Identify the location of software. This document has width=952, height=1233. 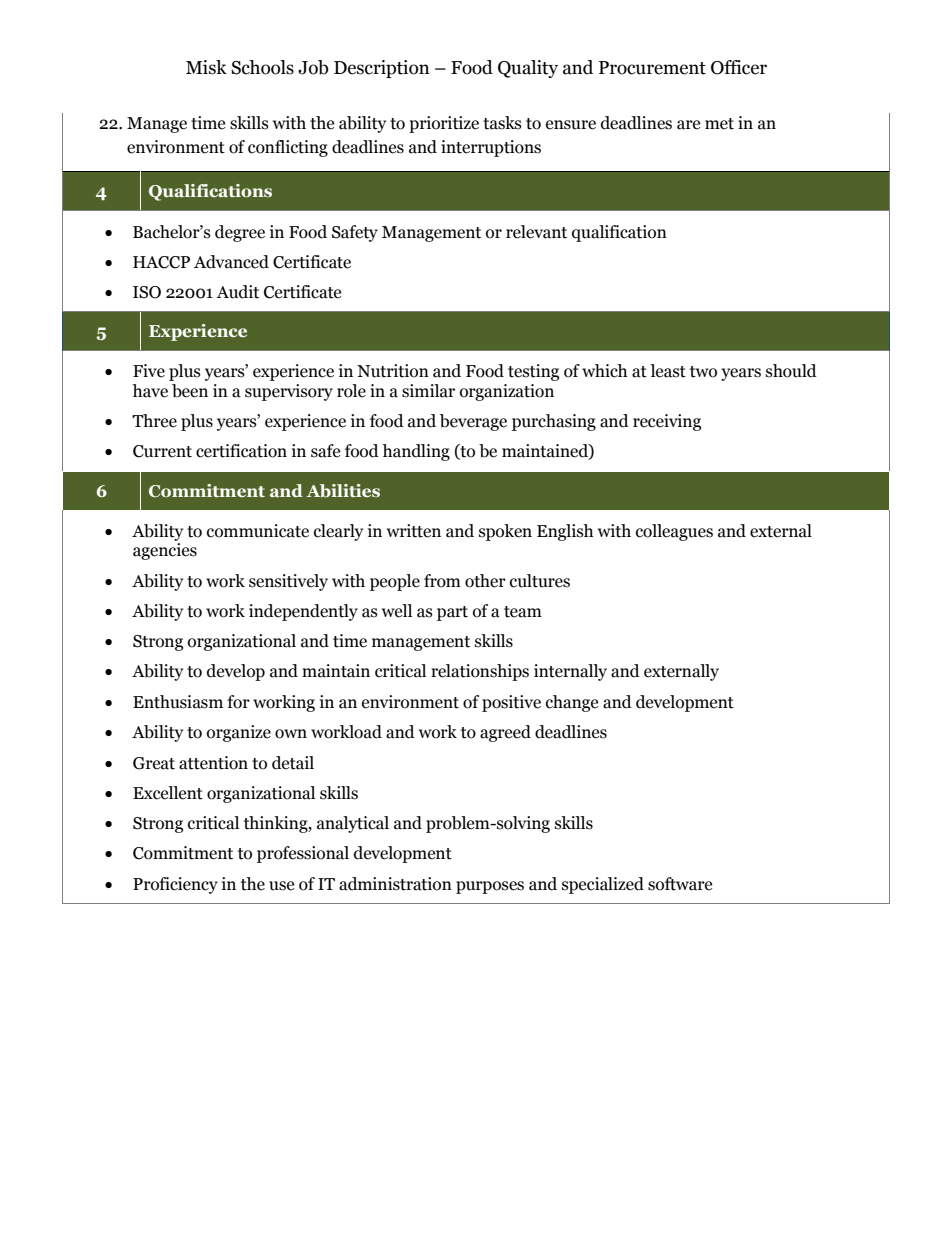
(680, 884).
